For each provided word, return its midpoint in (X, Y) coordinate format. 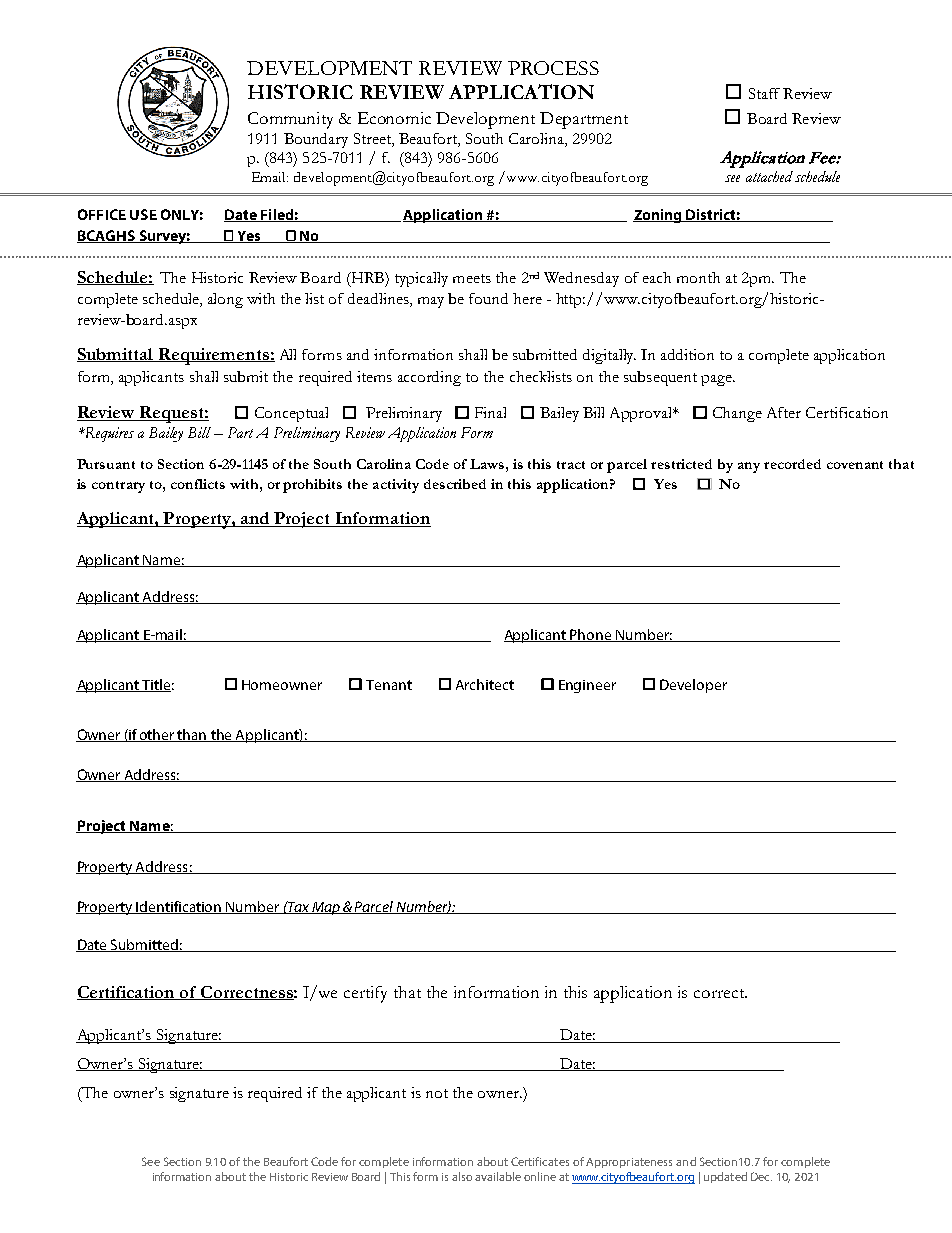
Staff (764, 93)
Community (290, 120)
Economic (394, 118)
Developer (693, 686)
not (437, 1093)
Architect (485, 684)
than (192, 735)
